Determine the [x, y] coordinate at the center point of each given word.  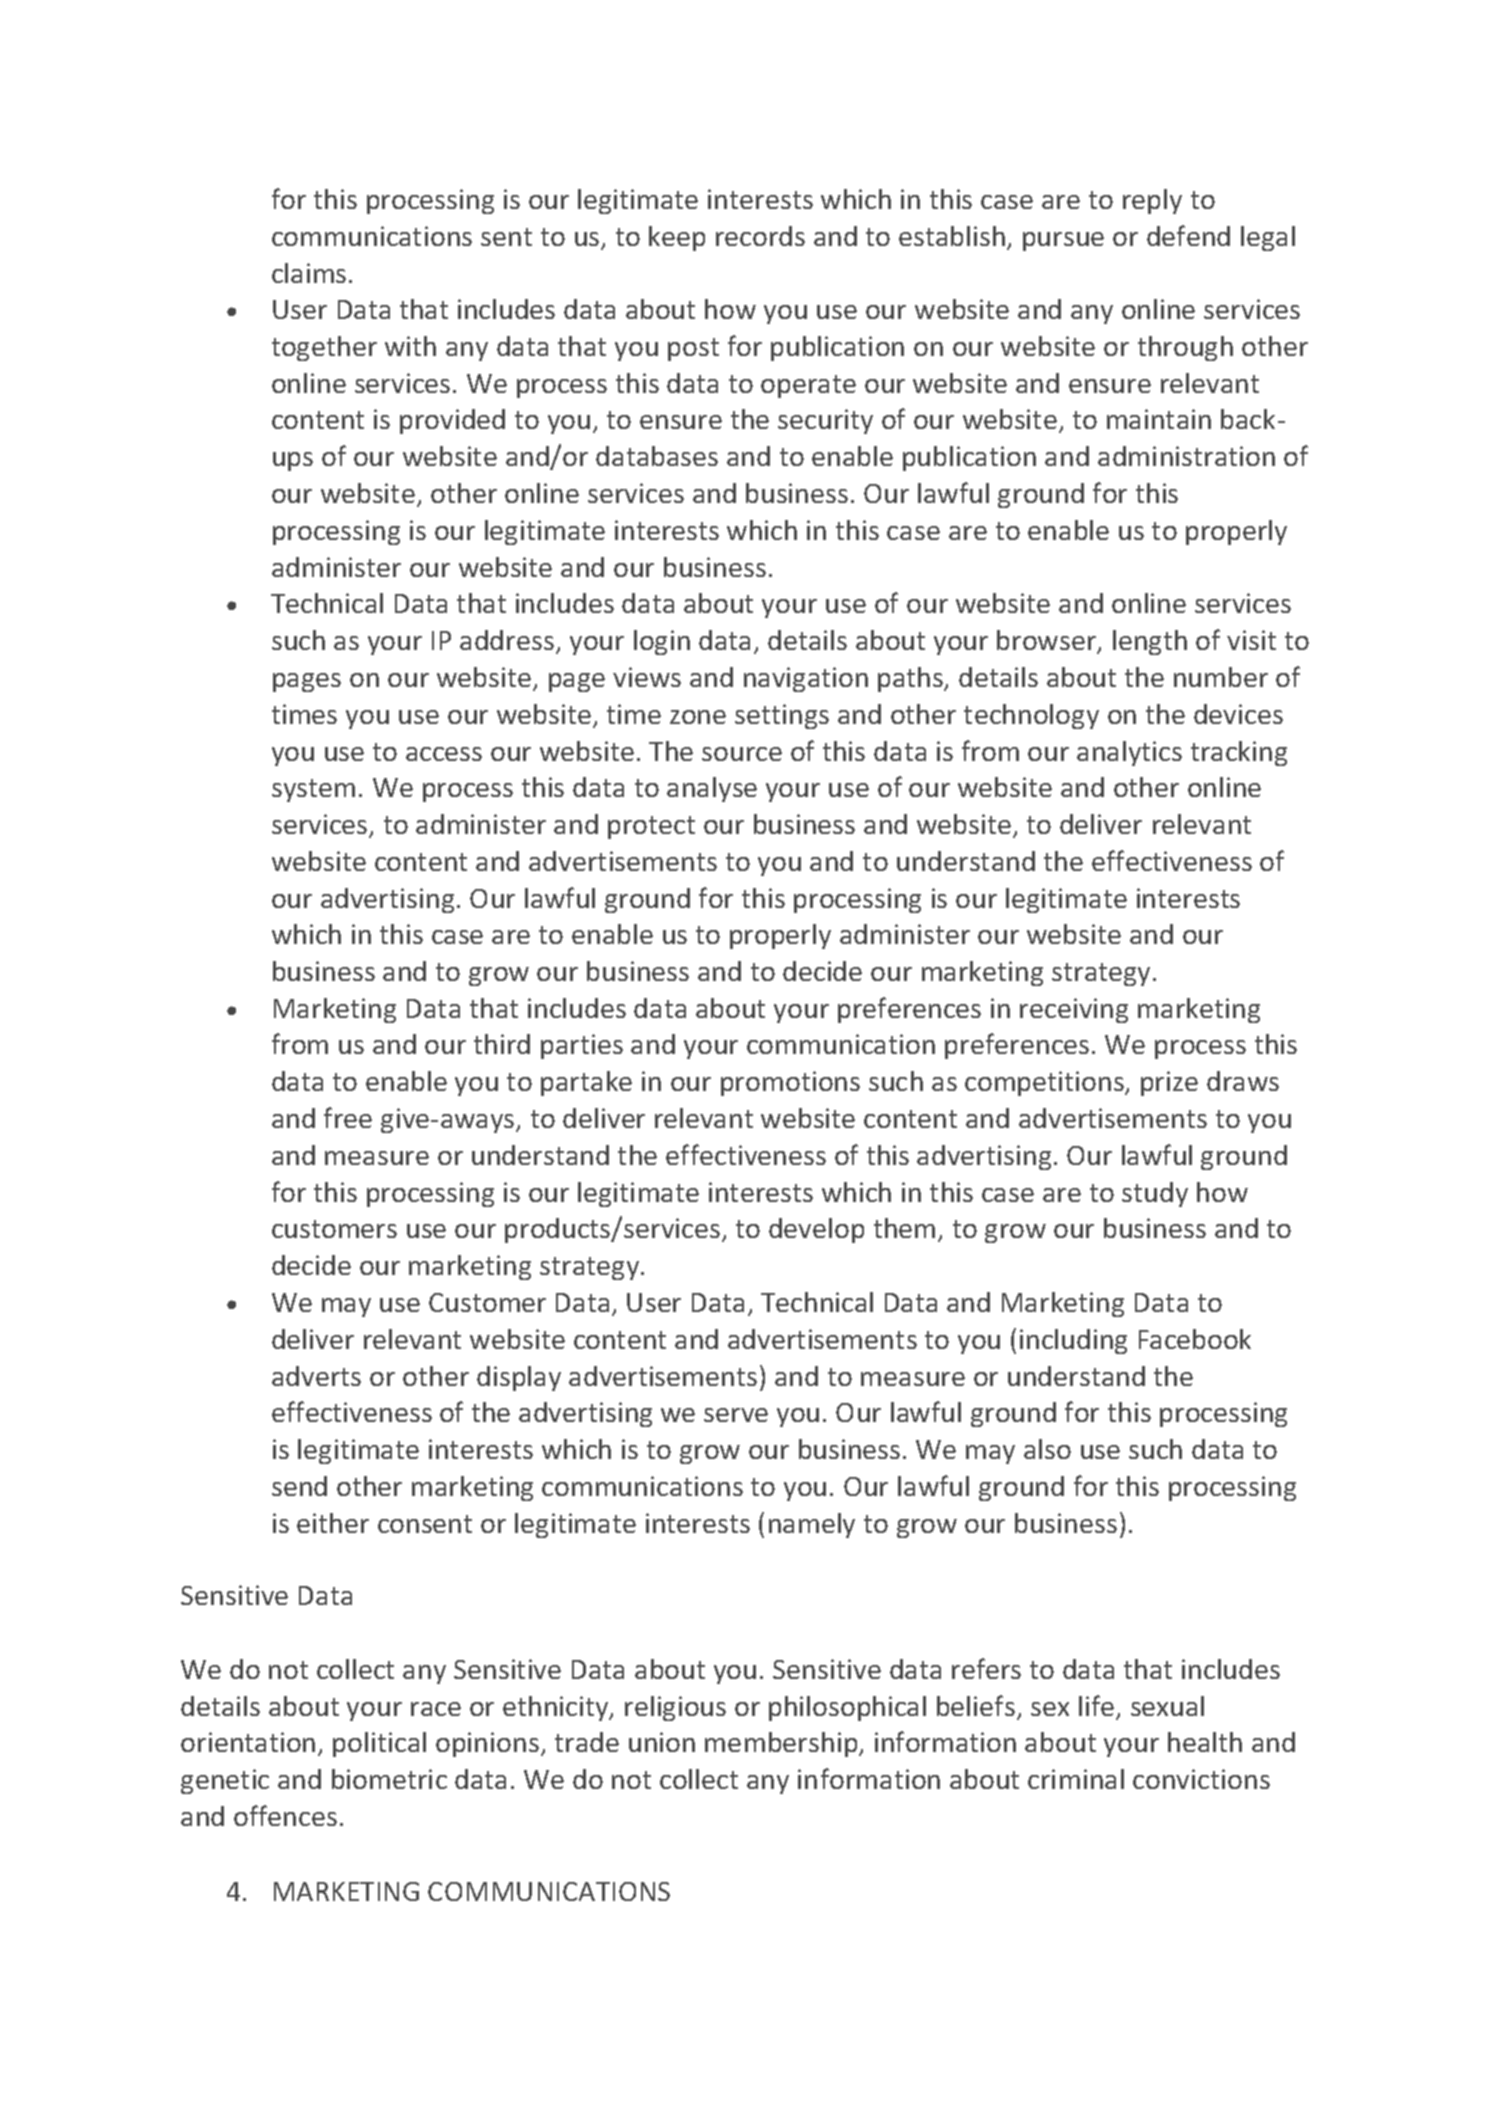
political [379, 1744]
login [662, 642]
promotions [790, 1083]
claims [309, 273]
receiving [1074, 1010]
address [507, 640]
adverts [316, 1376]
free [348, 1117]
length [1150, 642]
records [760, 236]
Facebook [1195, 1339]
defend [1188, 235]
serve [736, 1415]
